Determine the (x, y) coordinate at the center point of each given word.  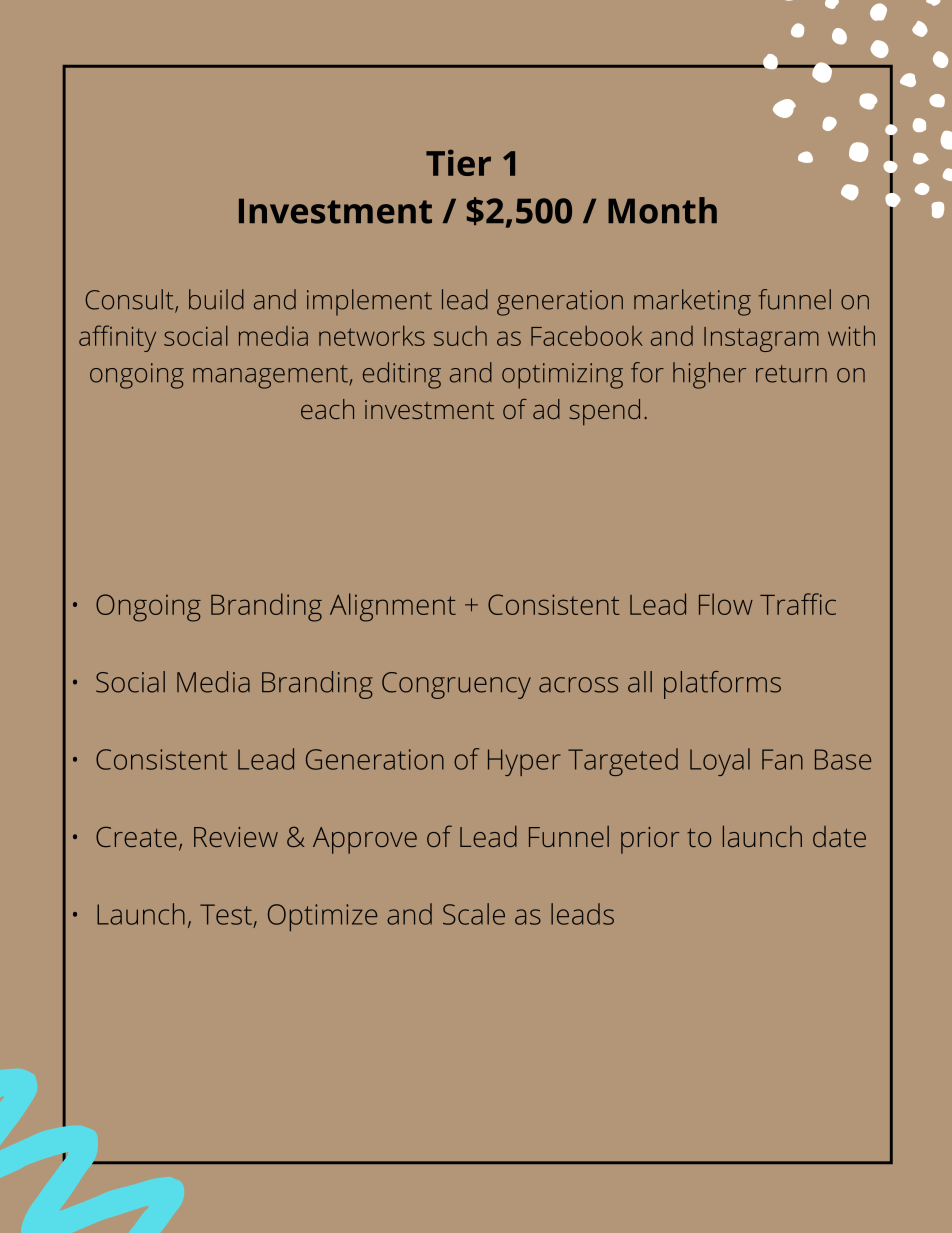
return (791, 374)
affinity (117, 338)
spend (604, 412)
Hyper (524, 762)
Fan (782, 759)
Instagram (761, 339)
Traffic (798, 604)
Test (226, 914)
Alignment (393, 607)
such (460, 336)
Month (662, 210)
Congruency (456, 685)
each (327, 409)
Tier (458, 162)
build (216, 299)
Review (236, 837)
